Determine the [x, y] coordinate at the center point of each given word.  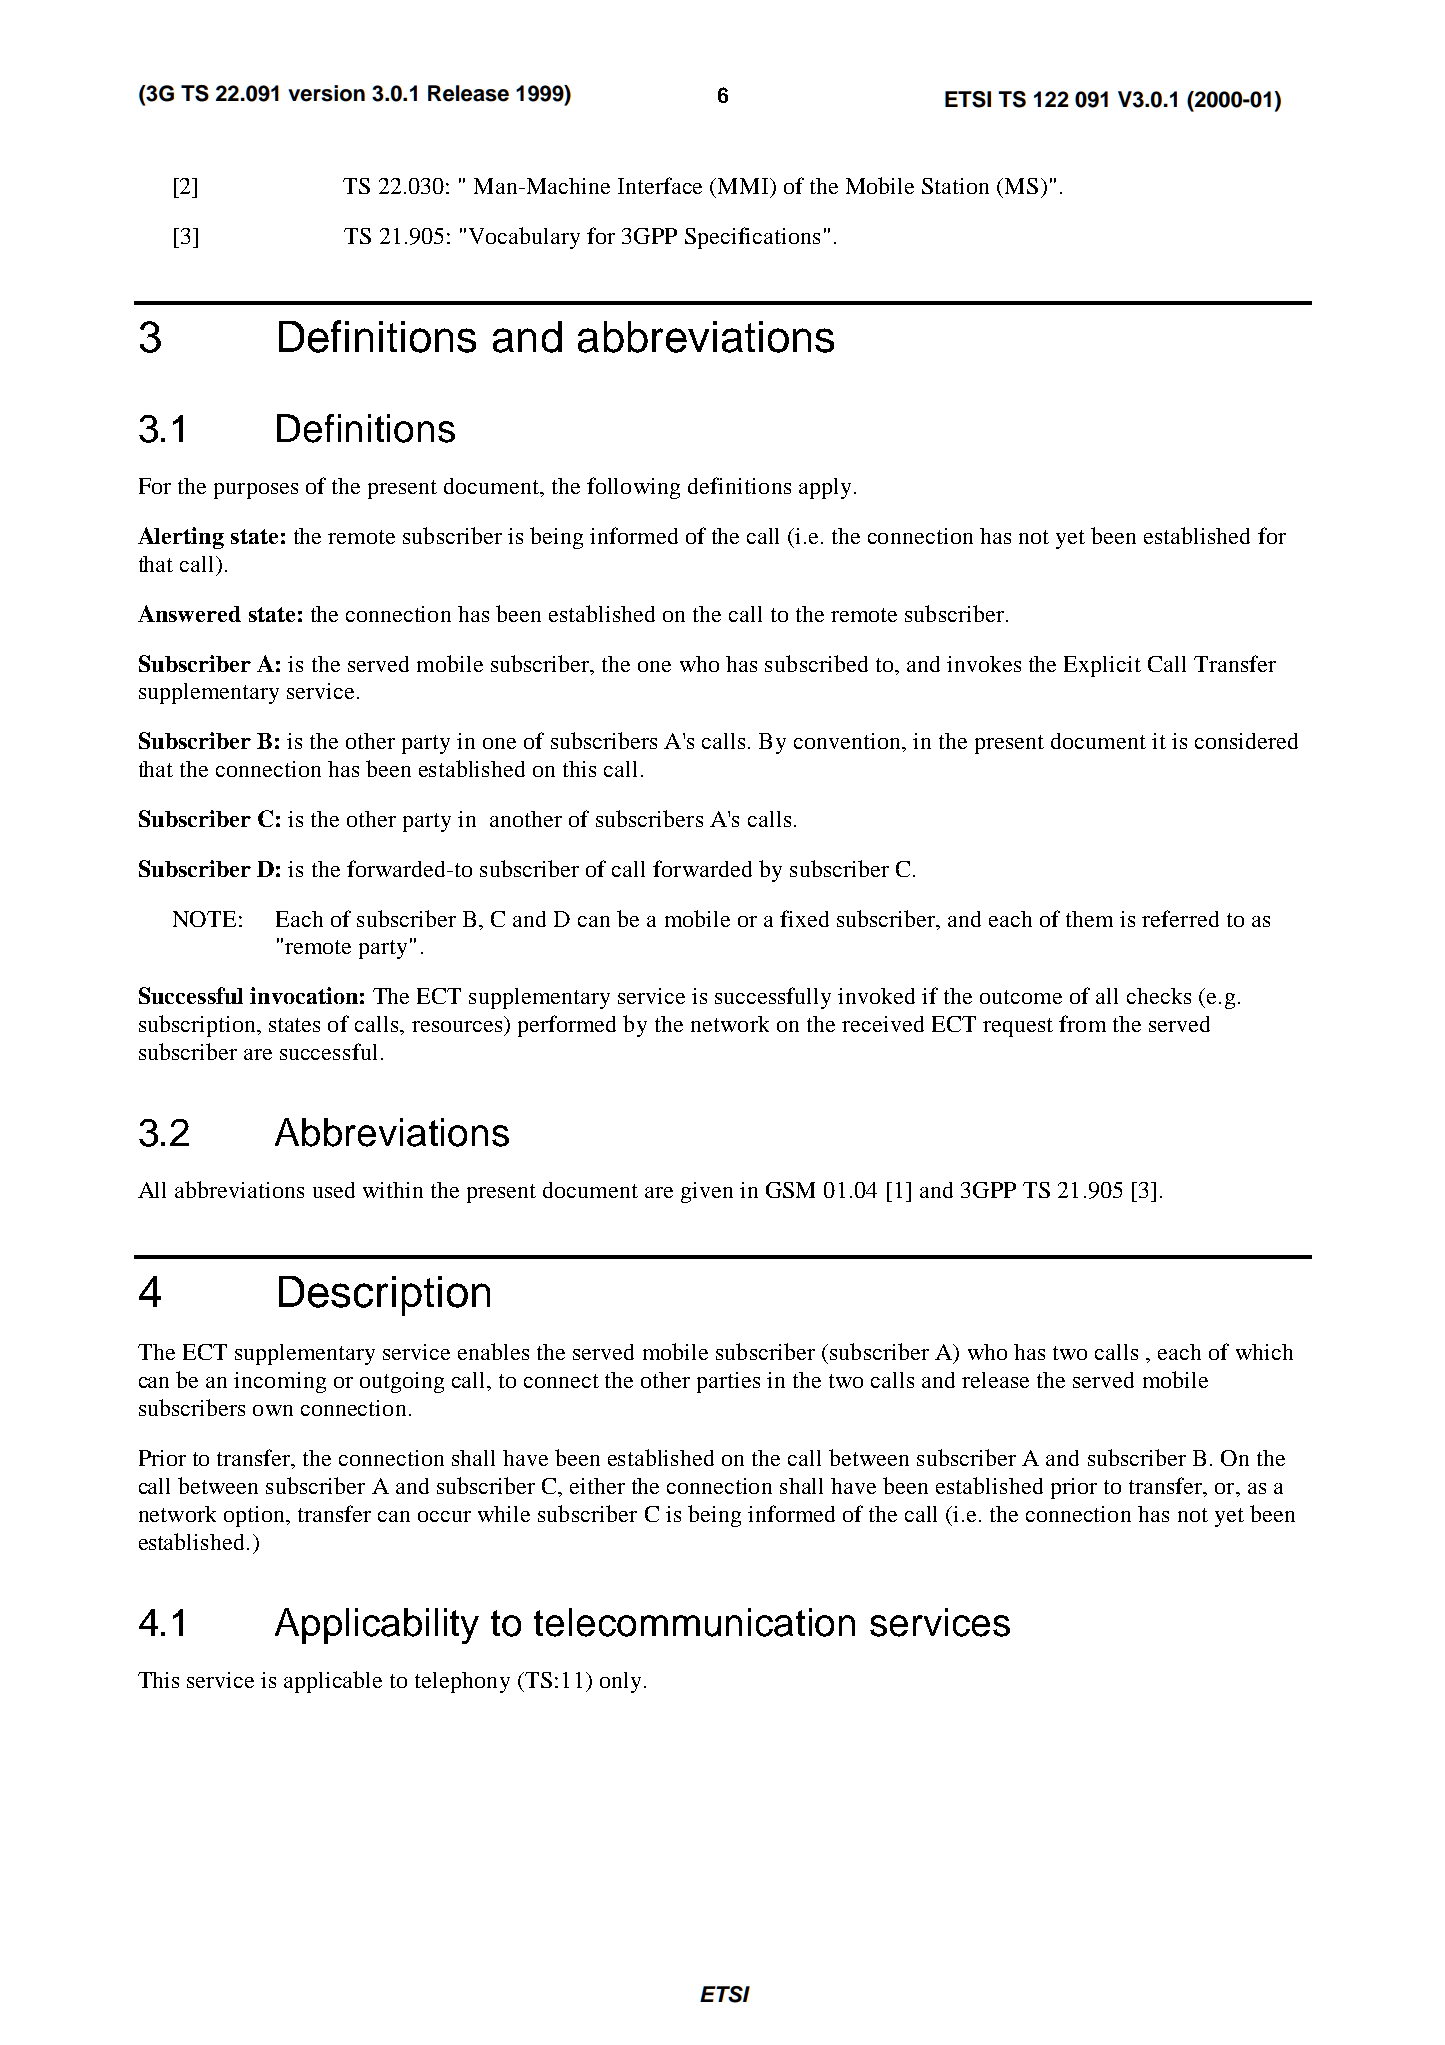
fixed [804, 918]
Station [955, 186]
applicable [333, 1682]
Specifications [752, 238]
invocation [304, 995]
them [1089, 919]
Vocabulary [524, 238]
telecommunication [694, 1622]
